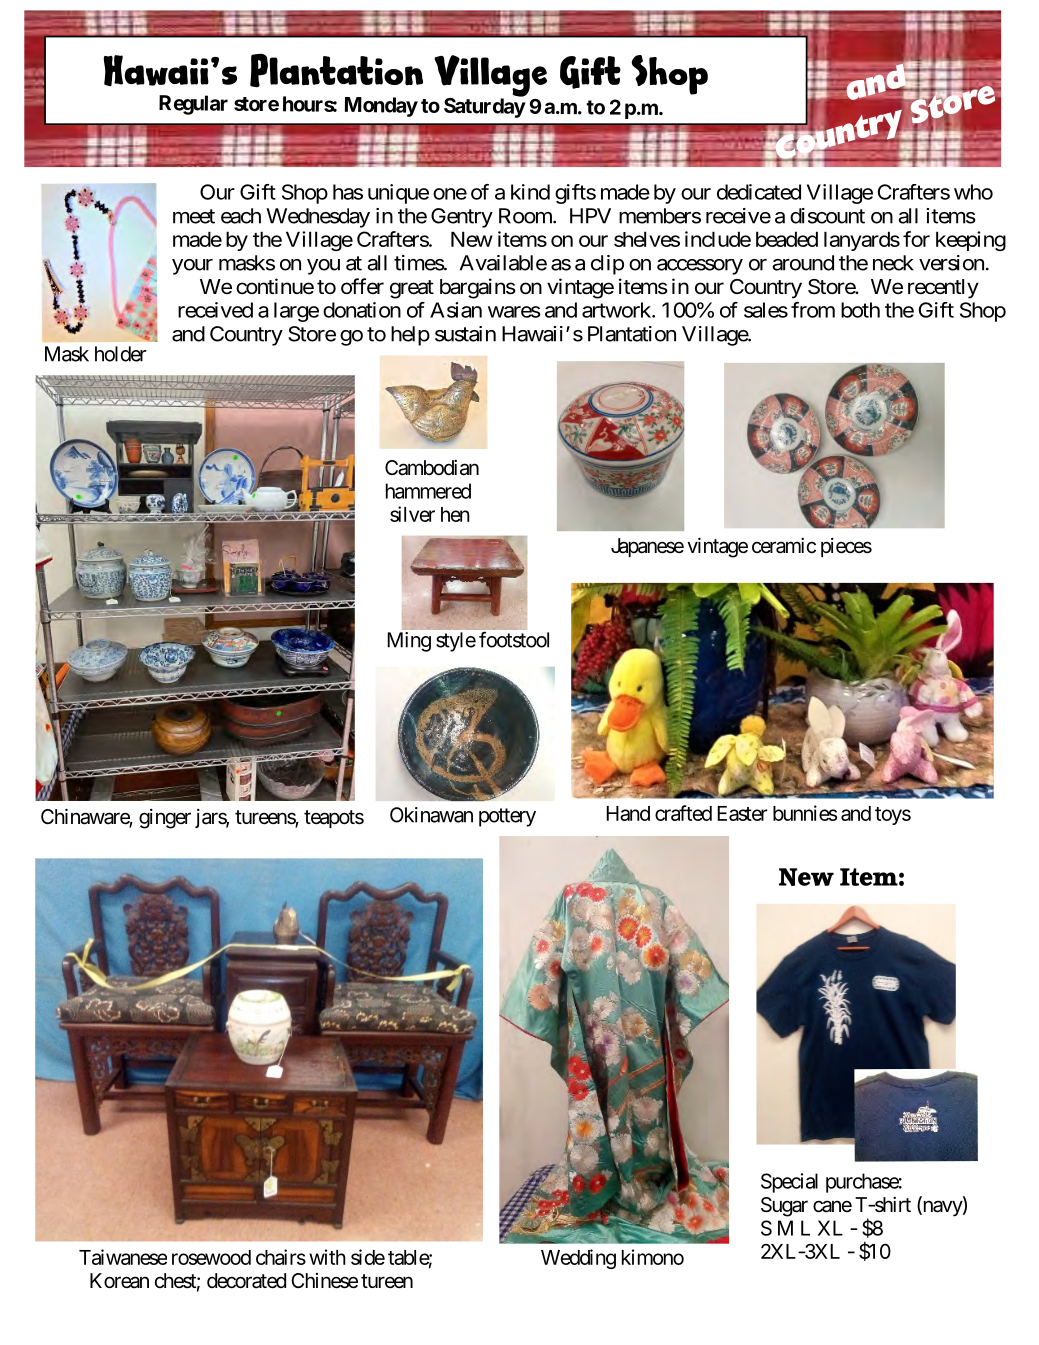  What do you see at coordinates (860, 310) in the image?
I see `both` at bounding box center [860, 310].
